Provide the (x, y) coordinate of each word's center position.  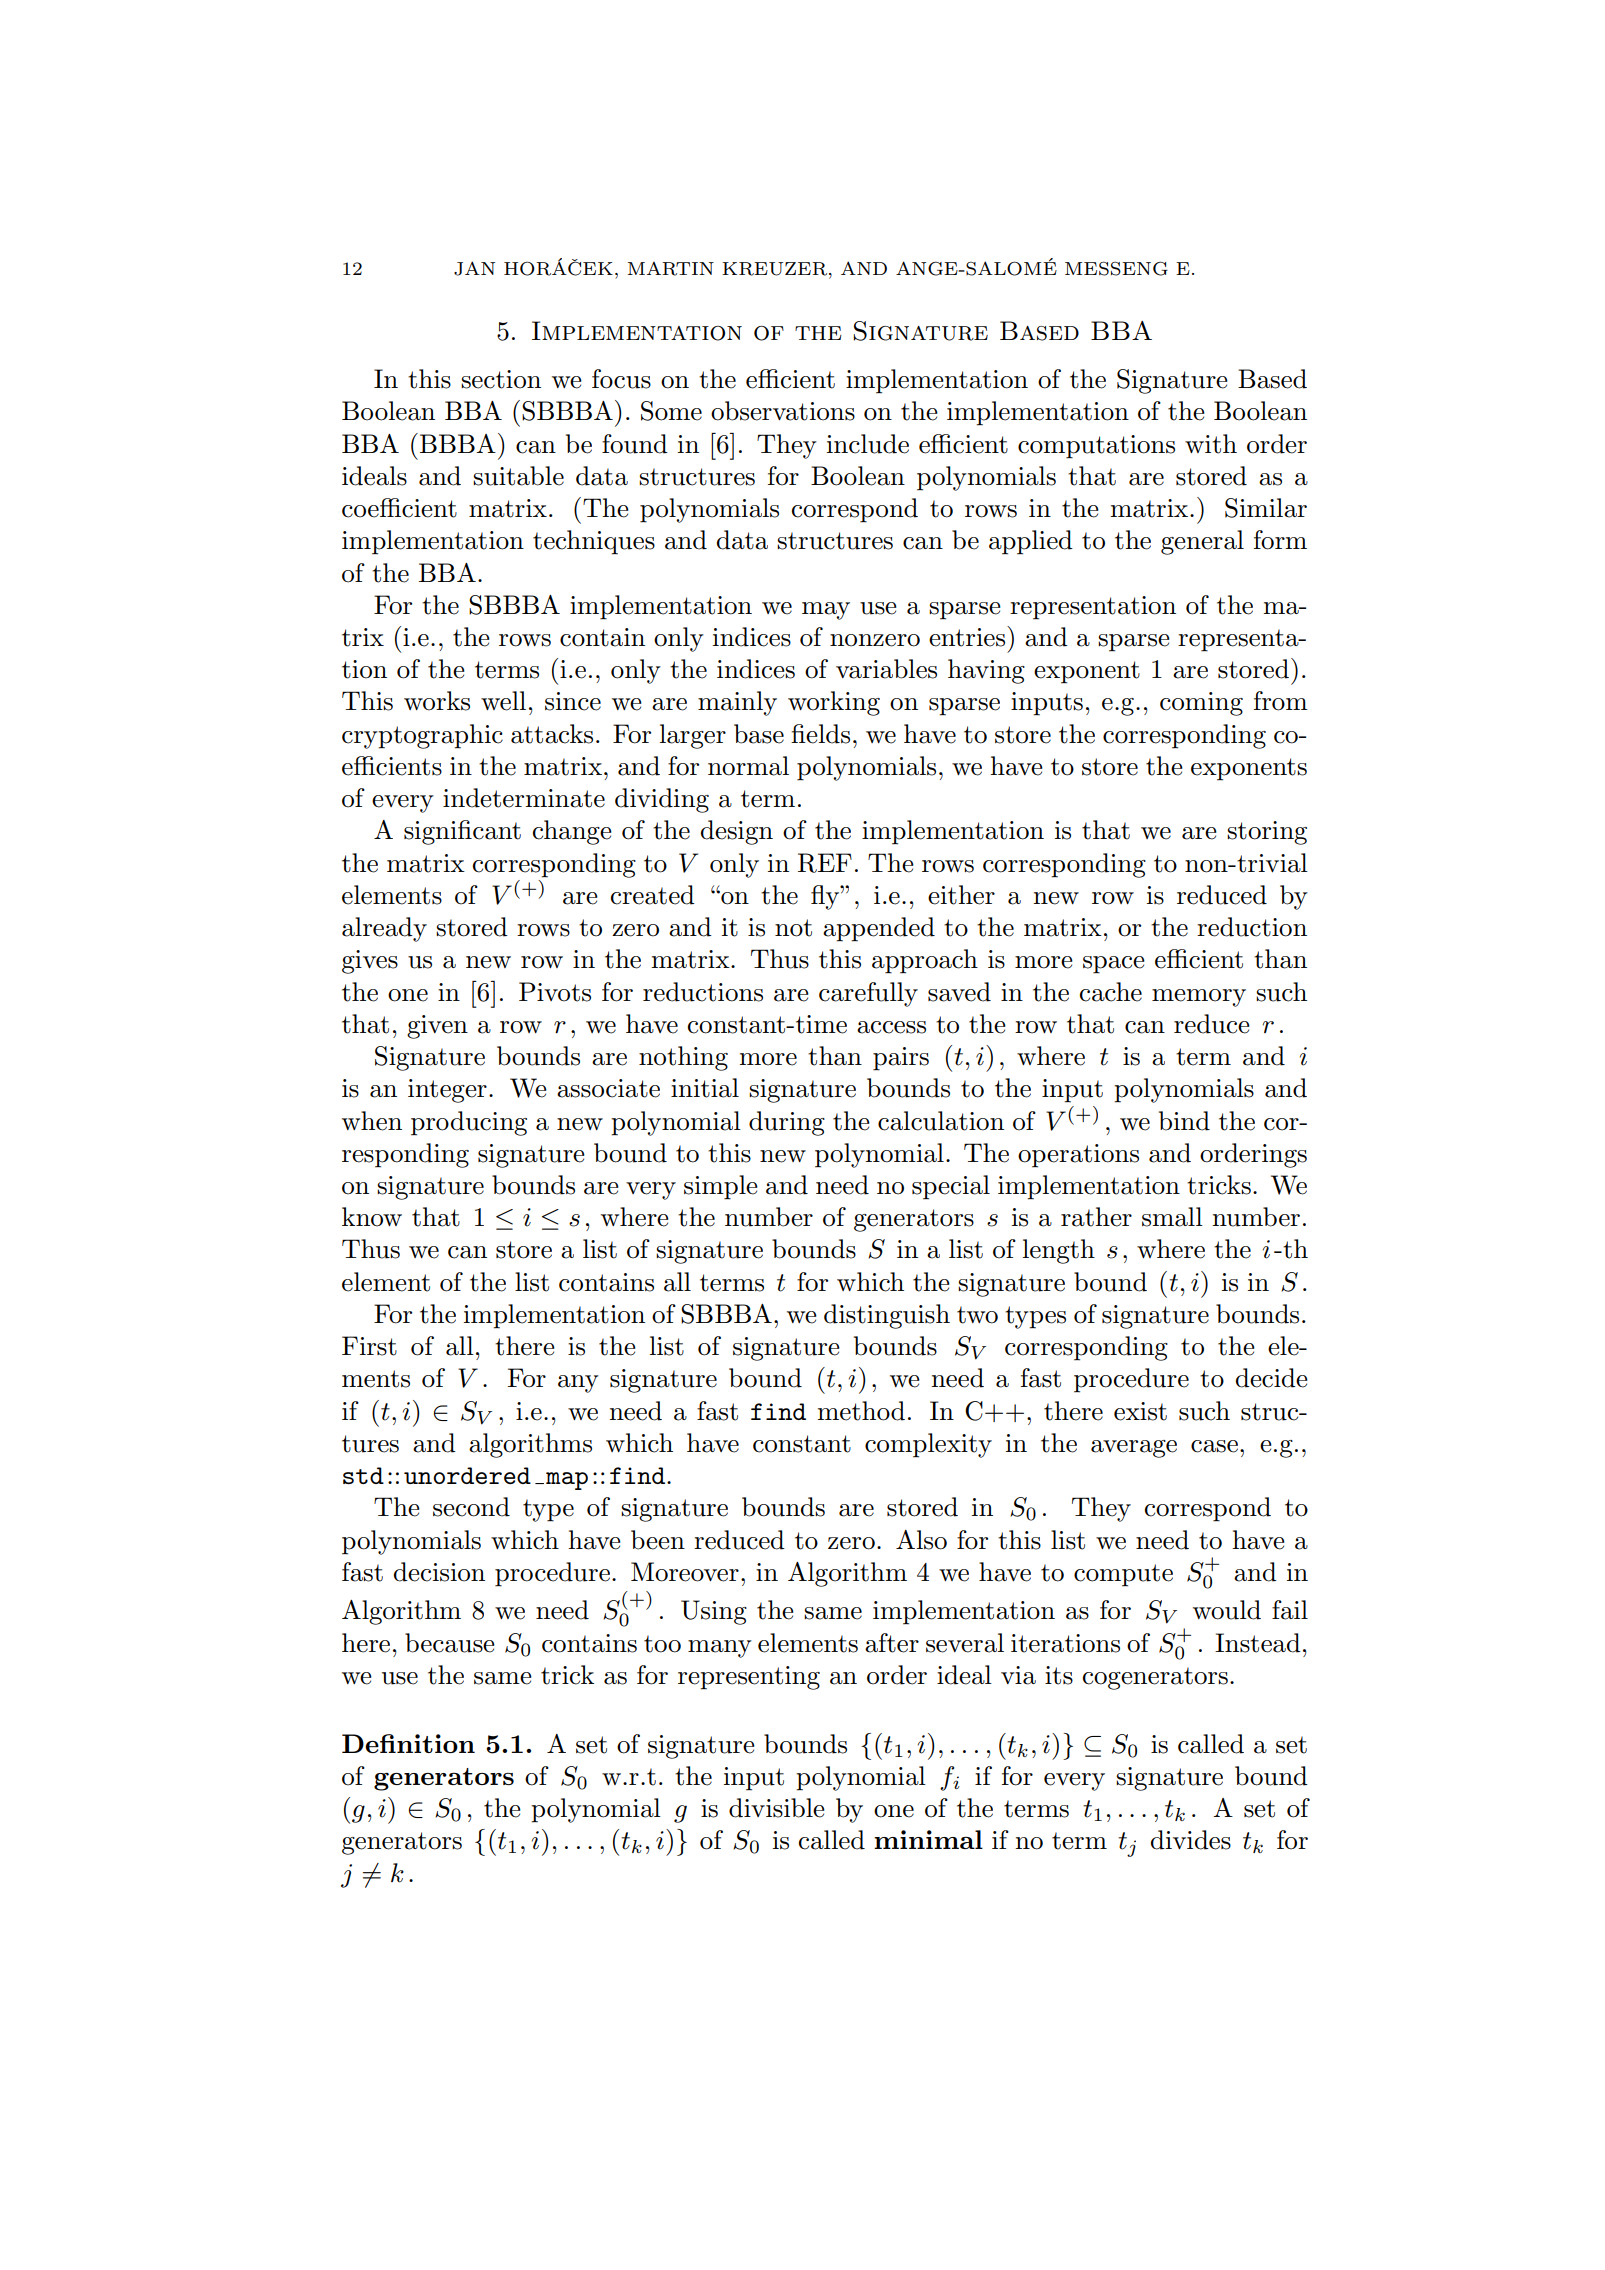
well (503, 701)
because (450, 1643)
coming (1201, 704)
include (868, 444)
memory (1199, 998)
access (891, 1027)
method (861, 1411)
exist (1140, 1411)
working (834, 703)
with (1211, 444)
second (471, 1507)
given (437, 1027)
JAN (474, 268)
